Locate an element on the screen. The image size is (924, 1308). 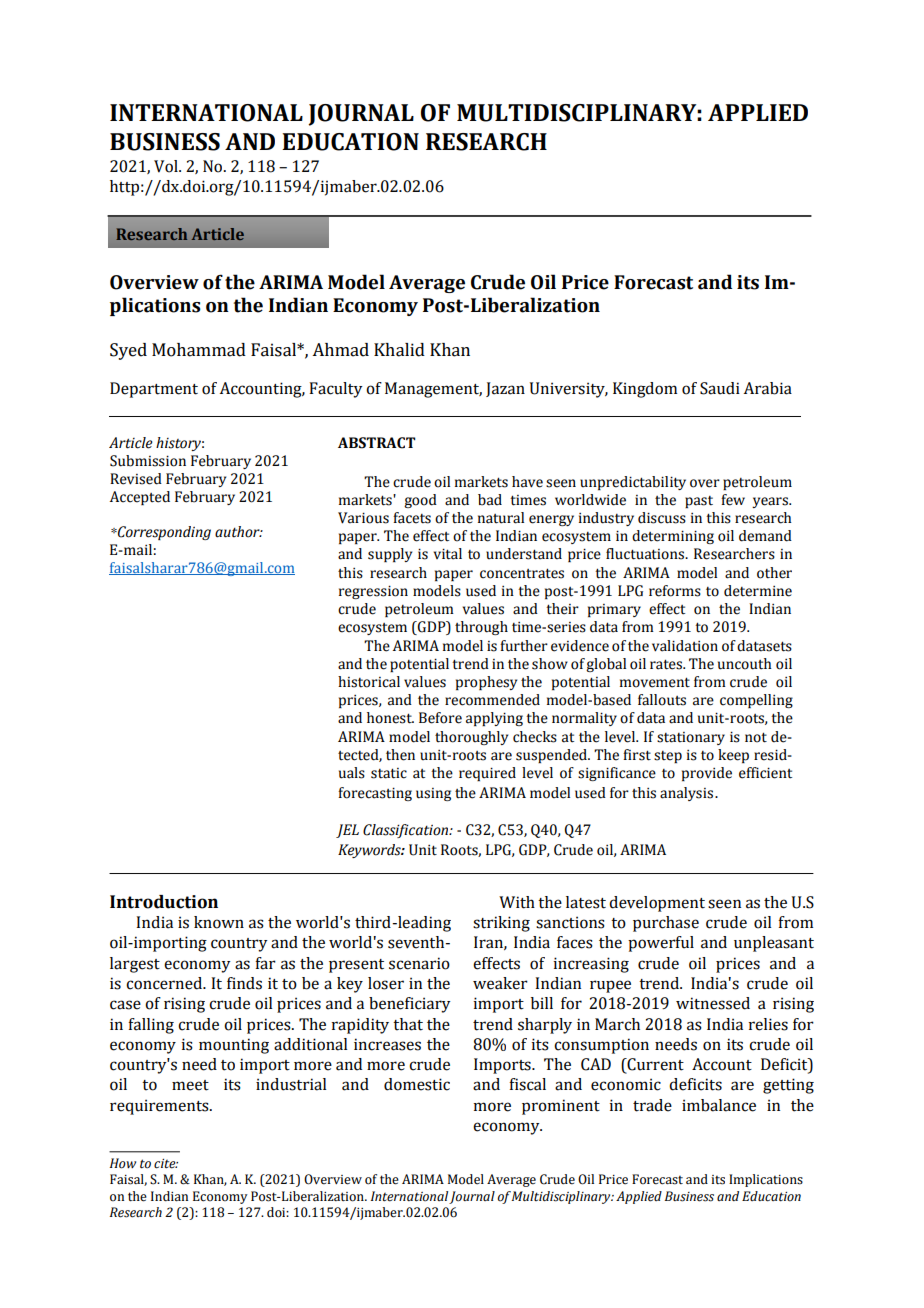
prophesy is located at coordinates (486, 683).
